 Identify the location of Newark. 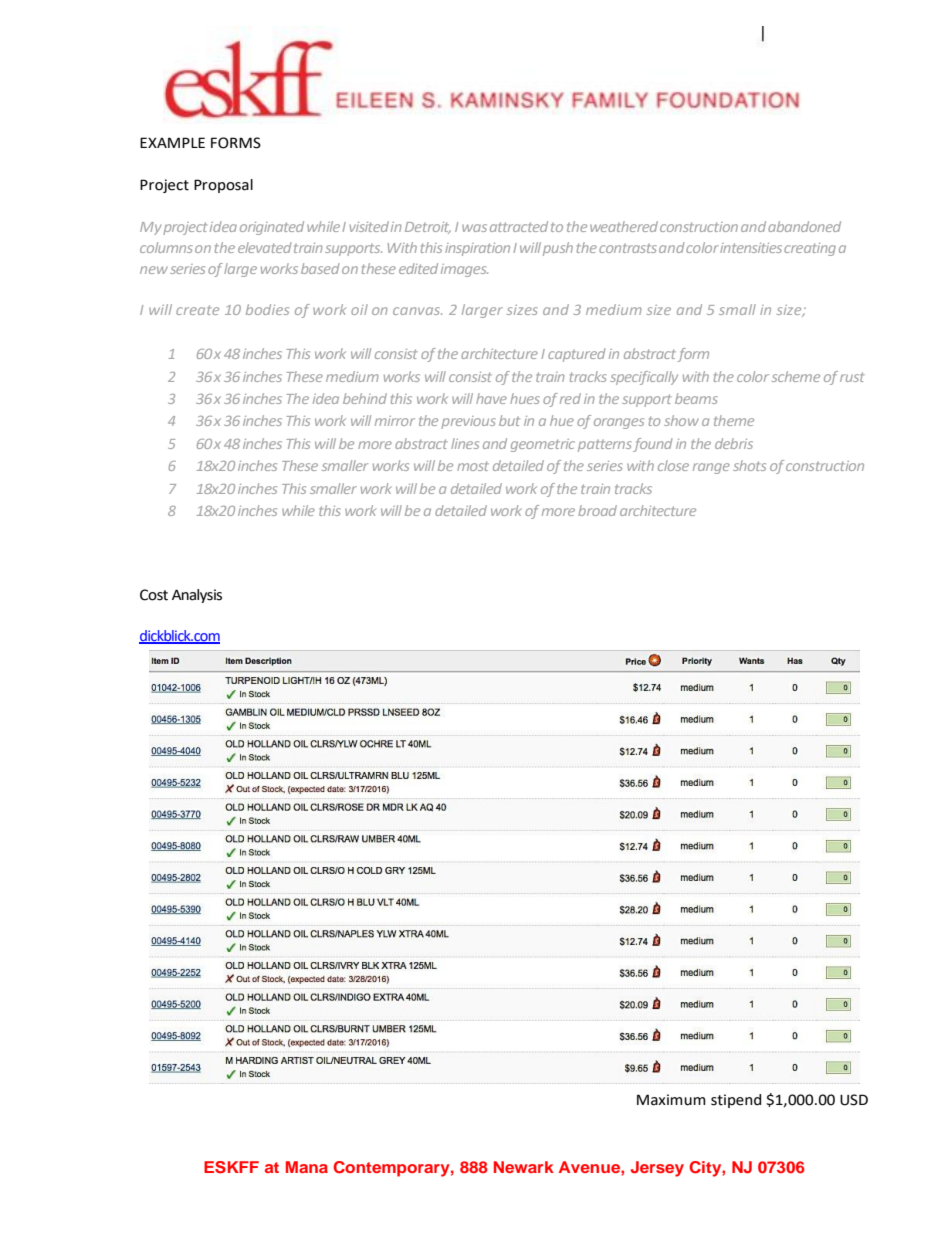
(524, 1167).
